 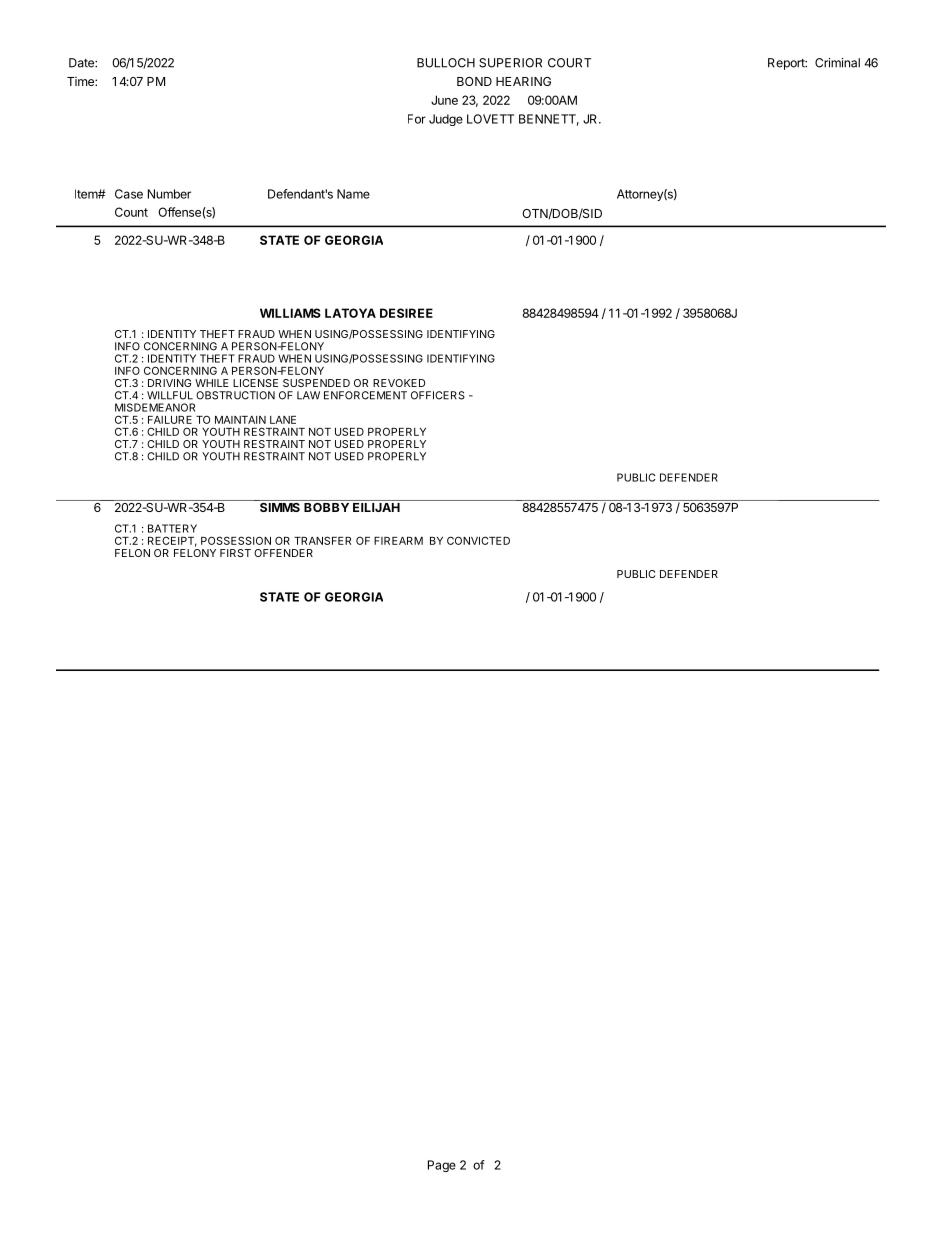 I want to click on June, so click(x=444, y=100).
